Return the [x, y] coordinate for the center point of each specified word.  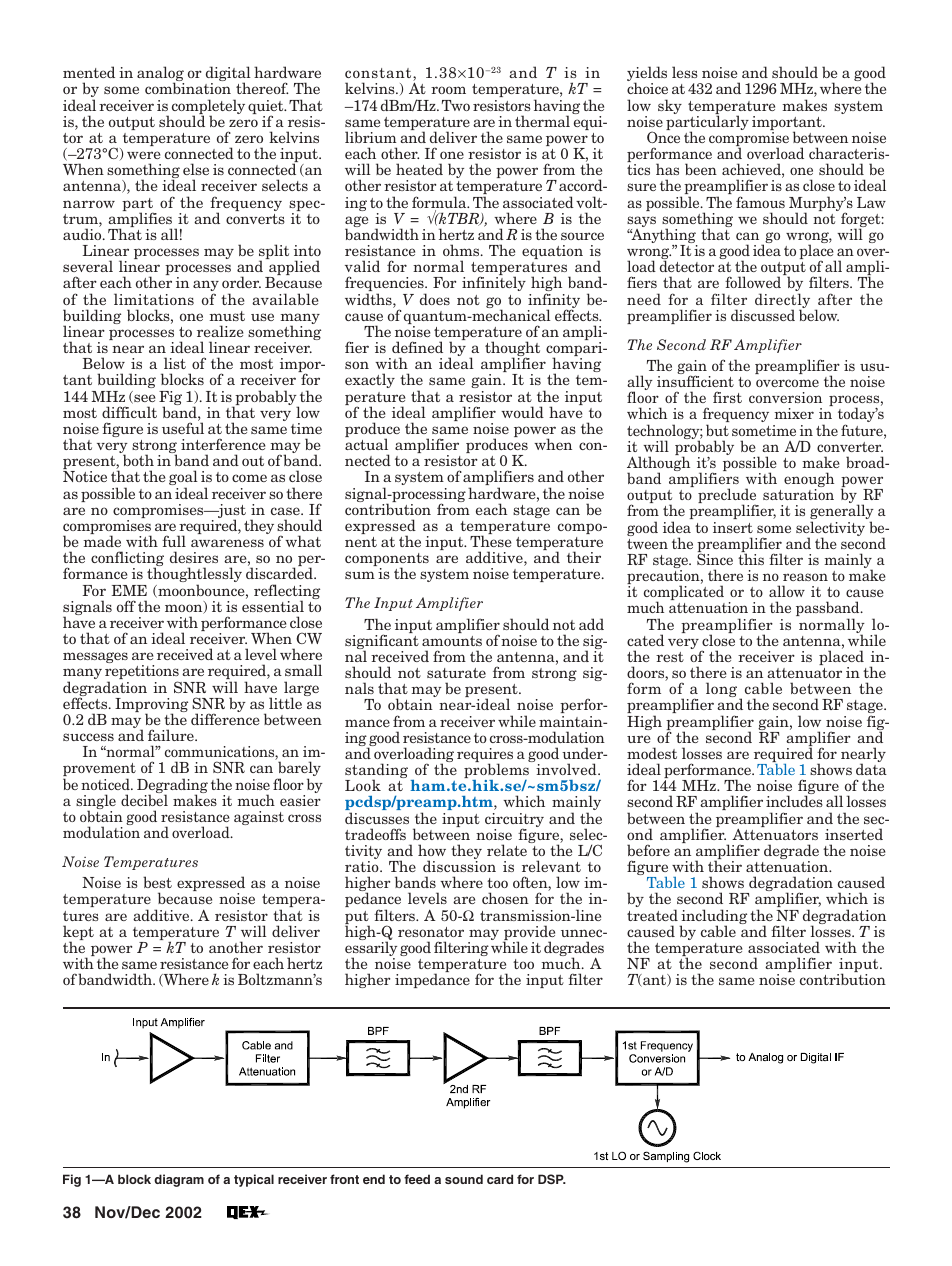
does [435, 299]
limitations [154, 299]
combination [188, 88]
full [174, 541]
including [713, 918]
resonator [431, 932]
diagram [179, 1180]
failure [172, 735]
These [491, 541]
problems [496, 772]
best [157, 882]
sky [670, 106]
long [723, 691]
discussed [763, 315]
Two [456, 105]
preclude [728, 497]
